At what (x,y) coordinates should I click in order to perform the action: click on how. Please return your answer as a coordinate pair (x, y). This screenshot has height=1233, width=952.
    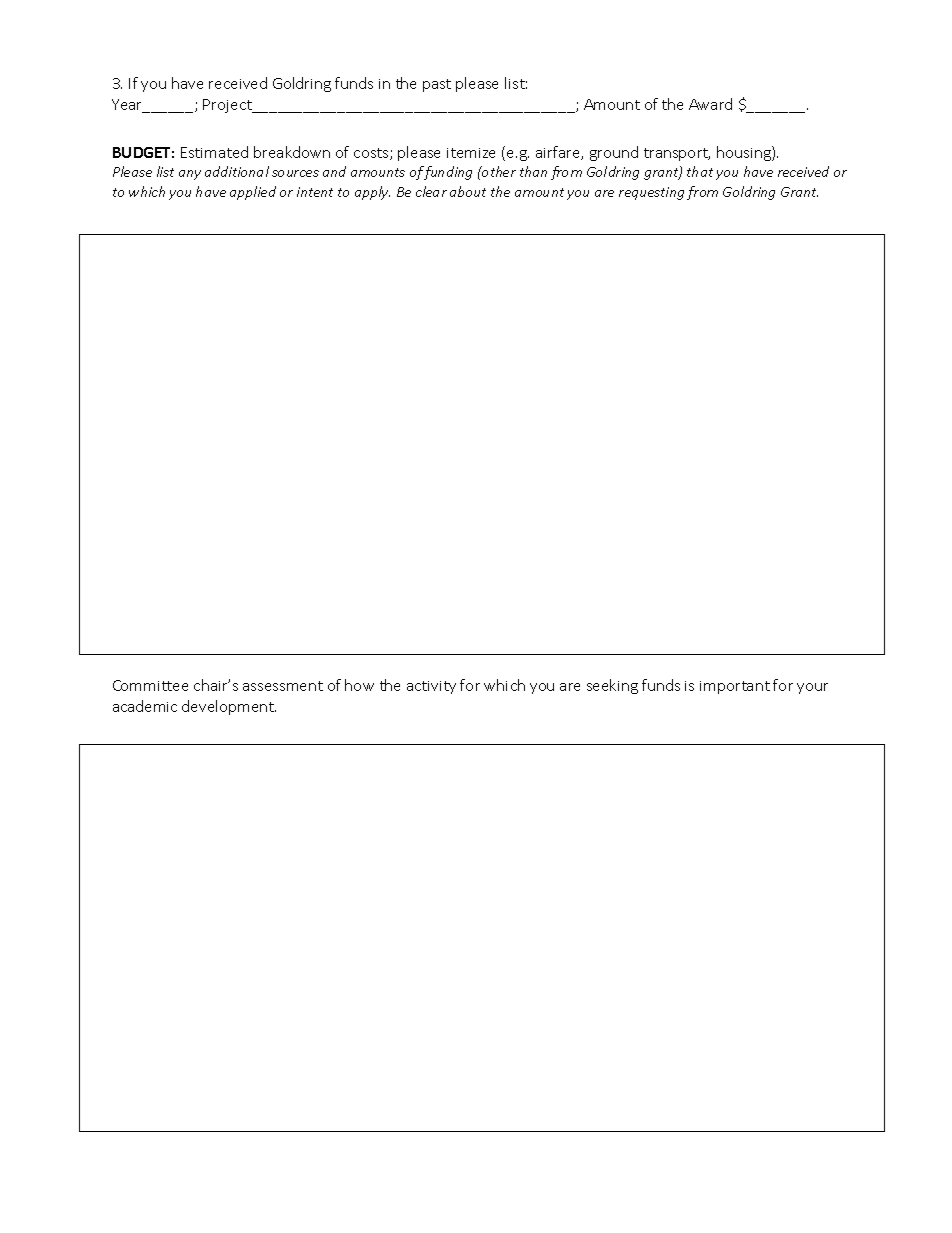
    Looking at the image, I should click on (359, 685).
